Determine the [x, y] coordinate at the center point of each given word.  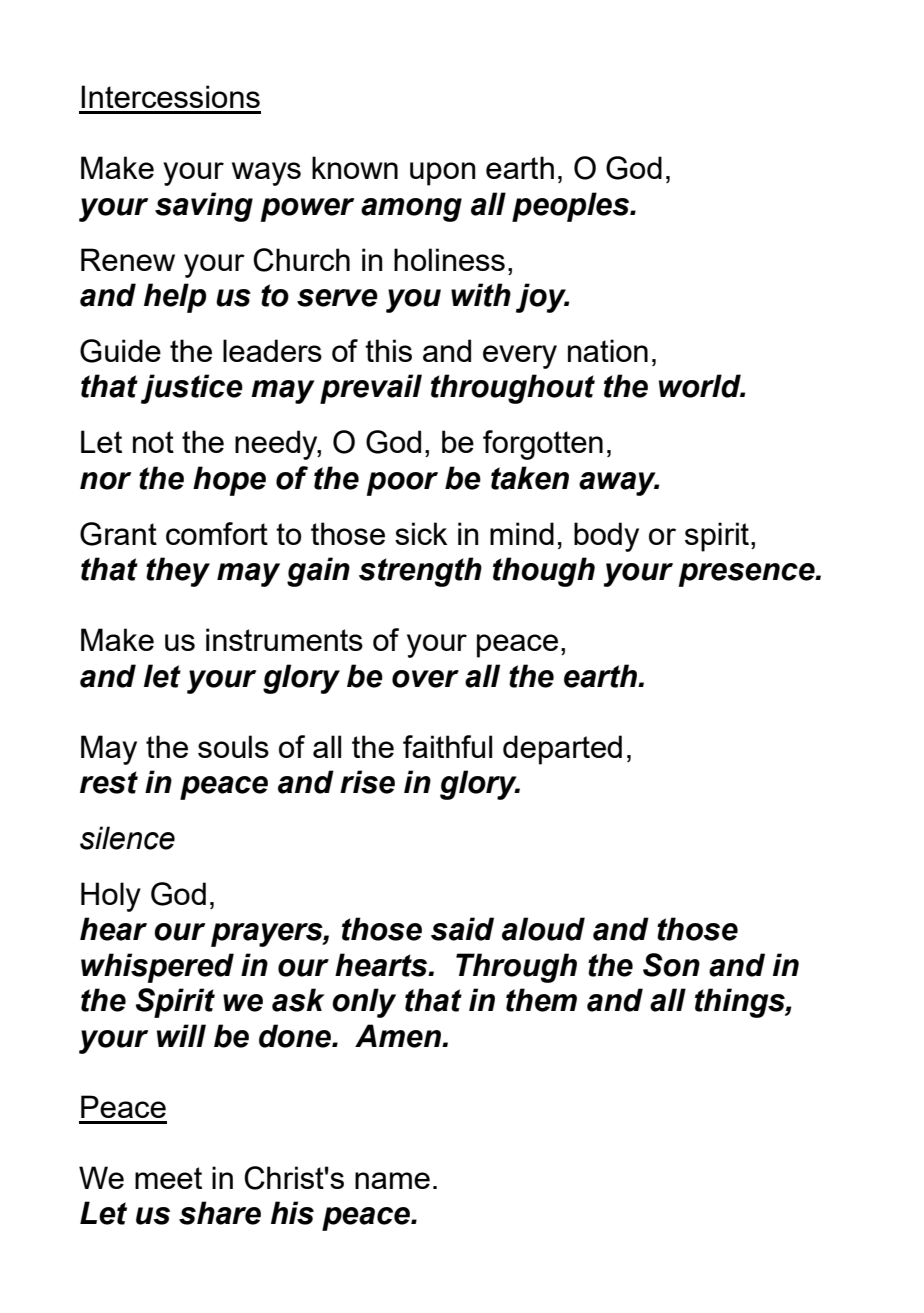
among [411, 210]
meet [168, 1178]
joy [542, 298]
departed [562, 750]
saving [204, 207]
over [425, 679]
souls [233, 746]
